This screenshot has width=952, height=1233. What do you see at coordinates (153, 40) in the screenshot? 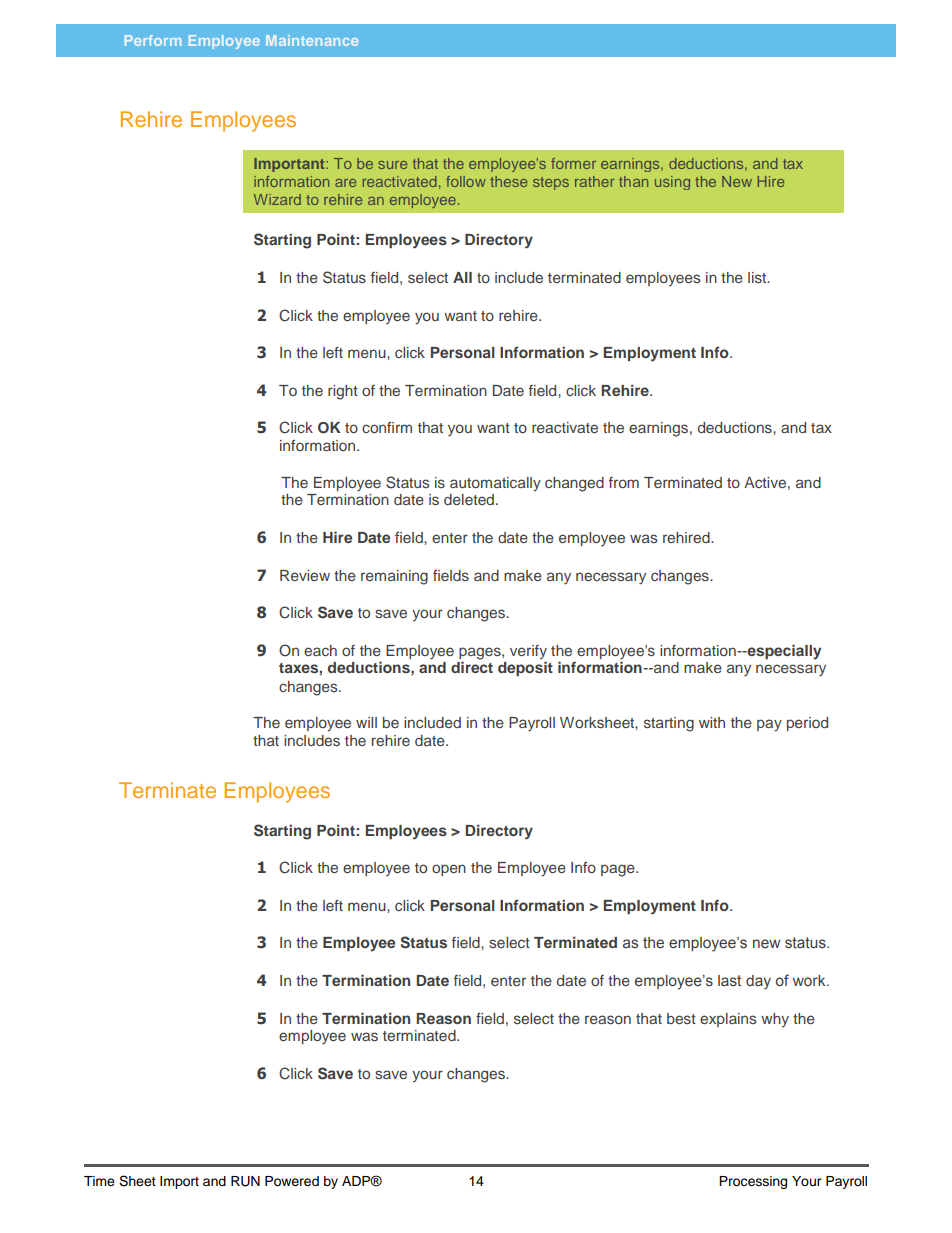
I see `Perform` at bounding box center [153, 40].
